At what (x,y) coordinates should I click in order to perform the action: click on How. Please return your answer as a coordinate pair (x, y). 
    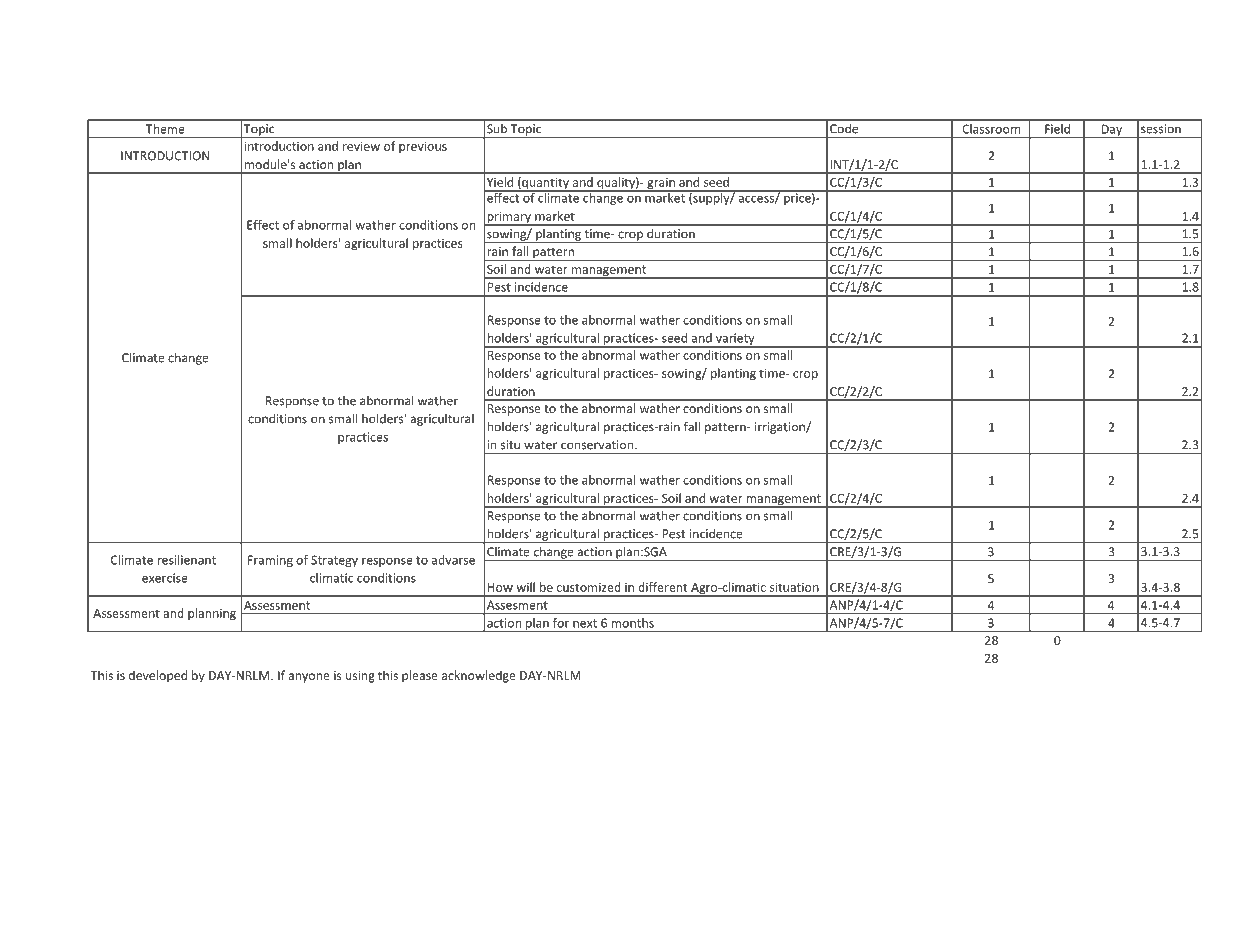
    Looking at the image, I should click on (500, 587).
